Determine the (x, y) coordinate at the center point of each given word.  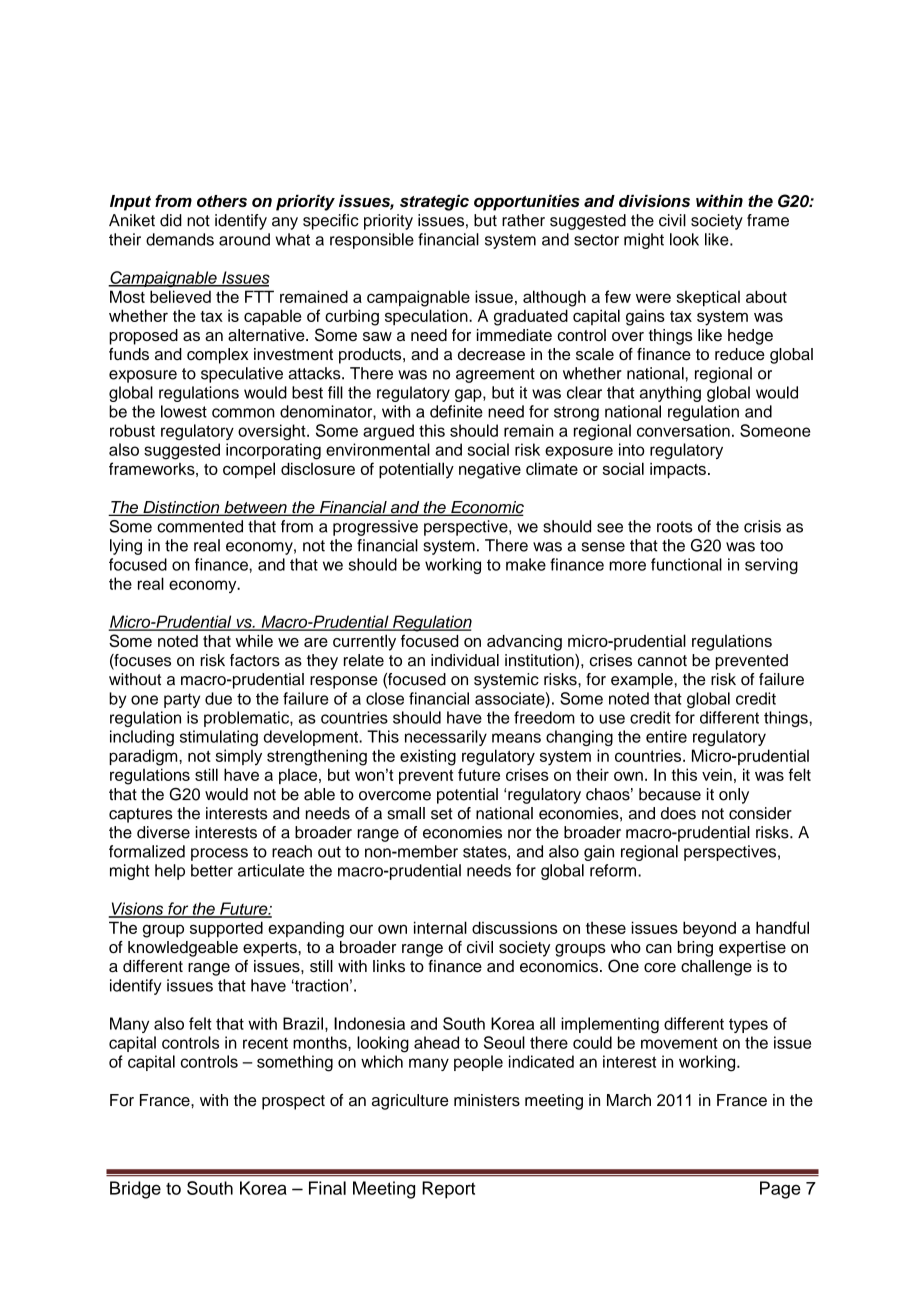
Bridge (135, 1190)
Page (780, 1190)
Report (448, 1190)
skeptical (708, 298)
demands (180, 239)
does (678, 813)
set (442, 814)
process (219, 854)
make (526, 564)
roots (675, 527)
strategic (434, 203)
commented (200, 526)
